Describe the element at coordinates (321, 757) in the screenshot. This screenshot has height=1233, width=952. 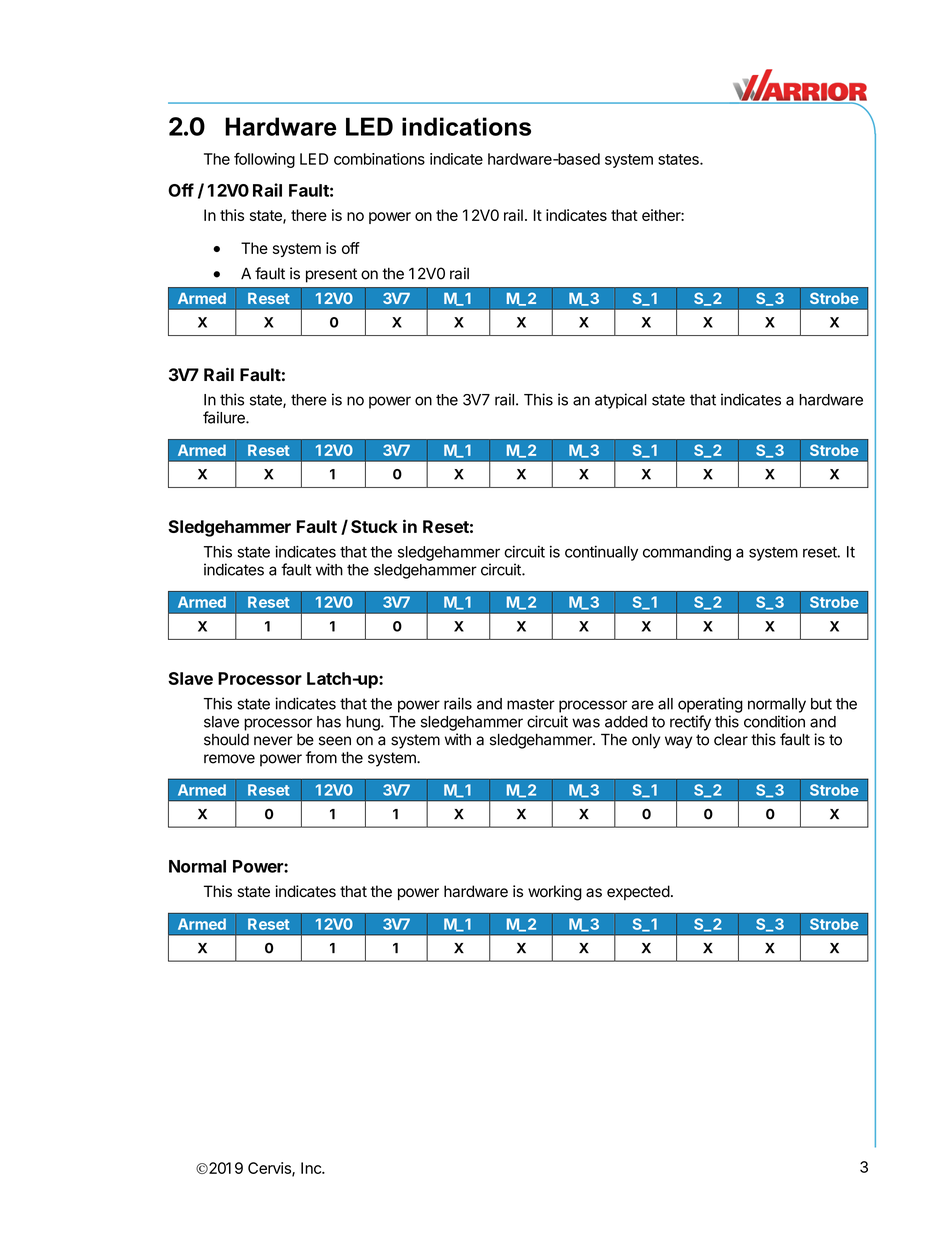
I see `from` at that location.
